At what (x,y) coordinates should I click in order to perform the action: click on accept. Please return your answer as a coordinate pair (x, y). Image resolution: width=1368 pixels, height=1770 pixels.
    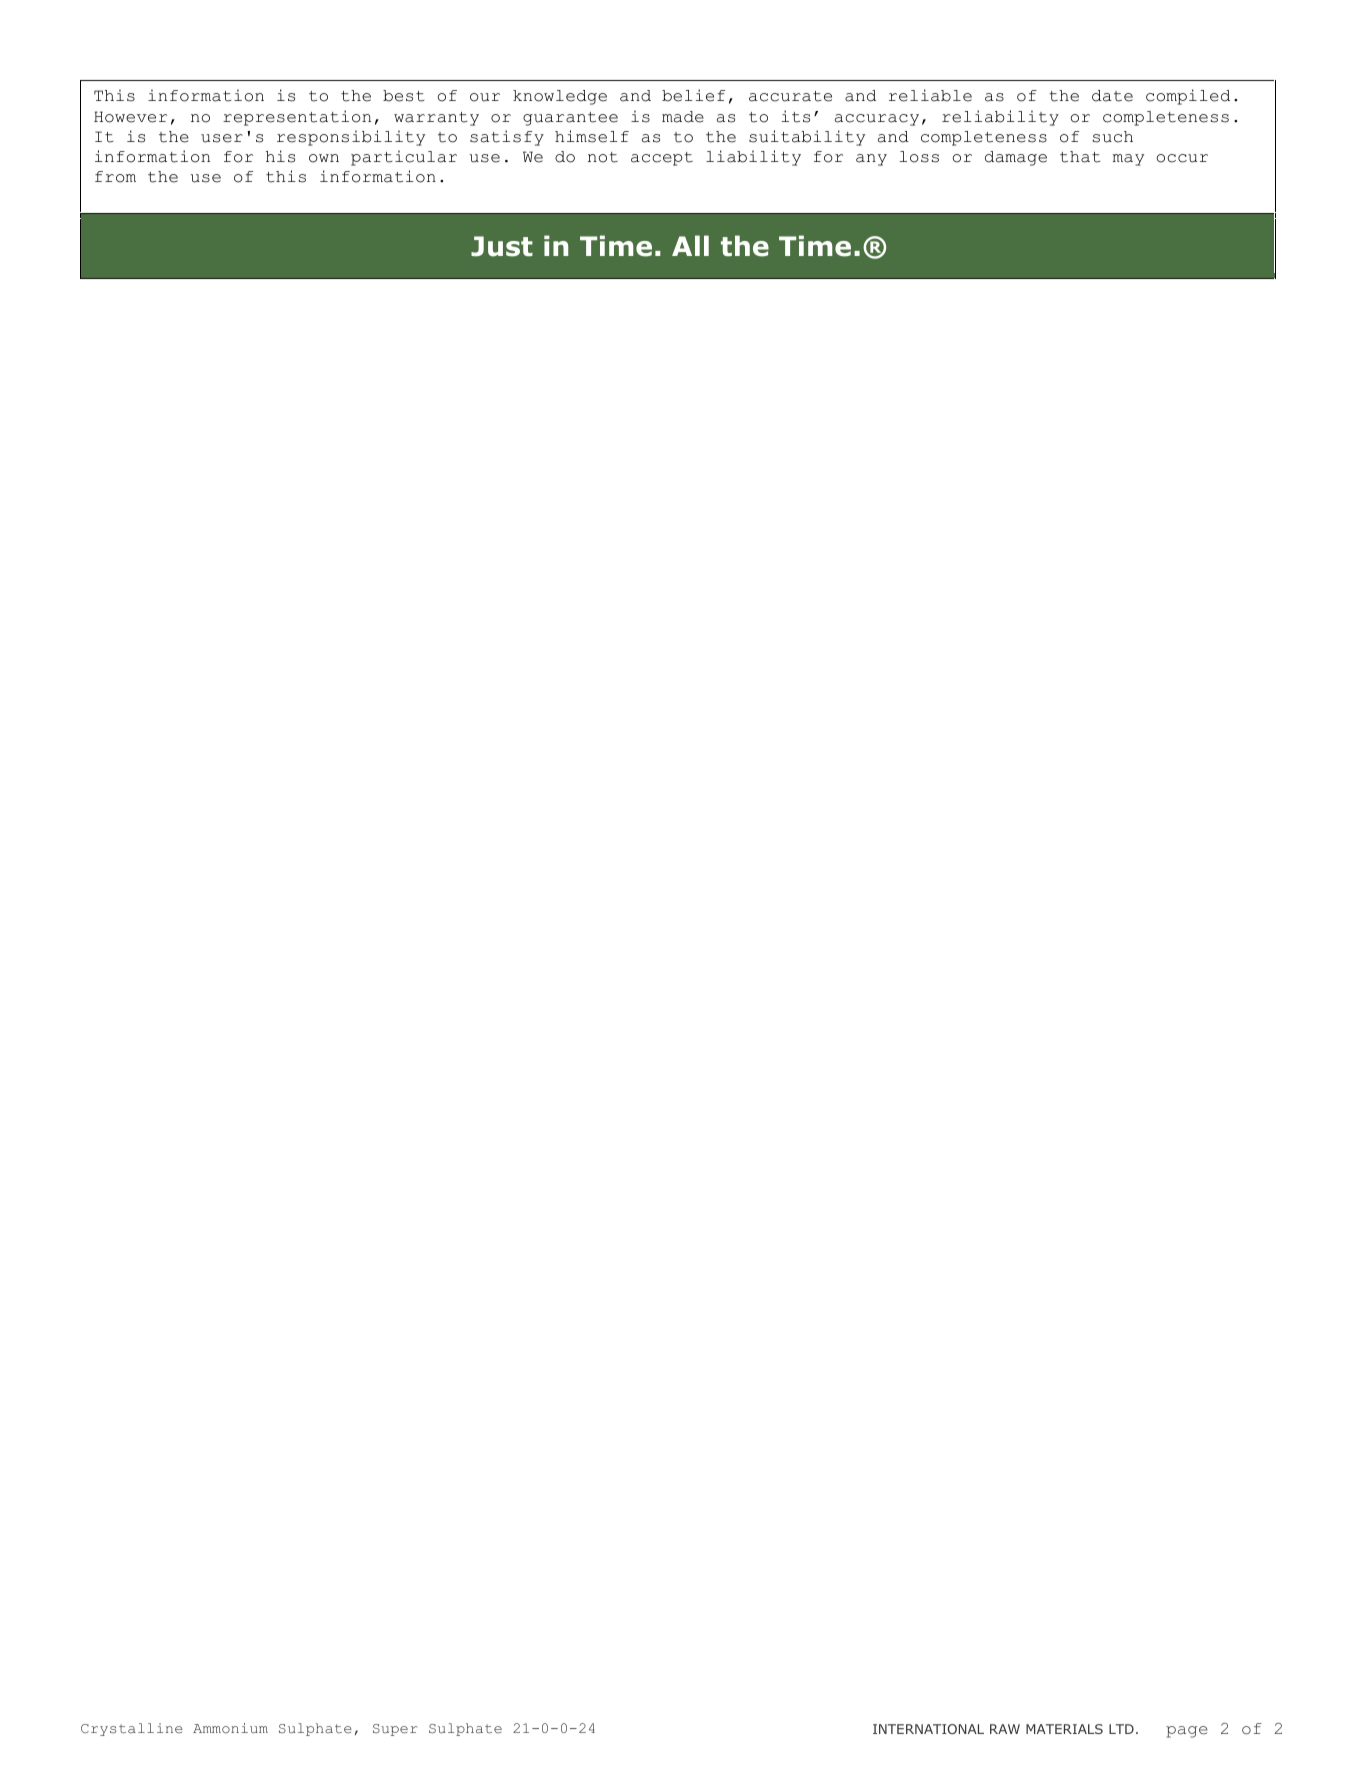
    Looking at the image, I should click on (662, 159).
